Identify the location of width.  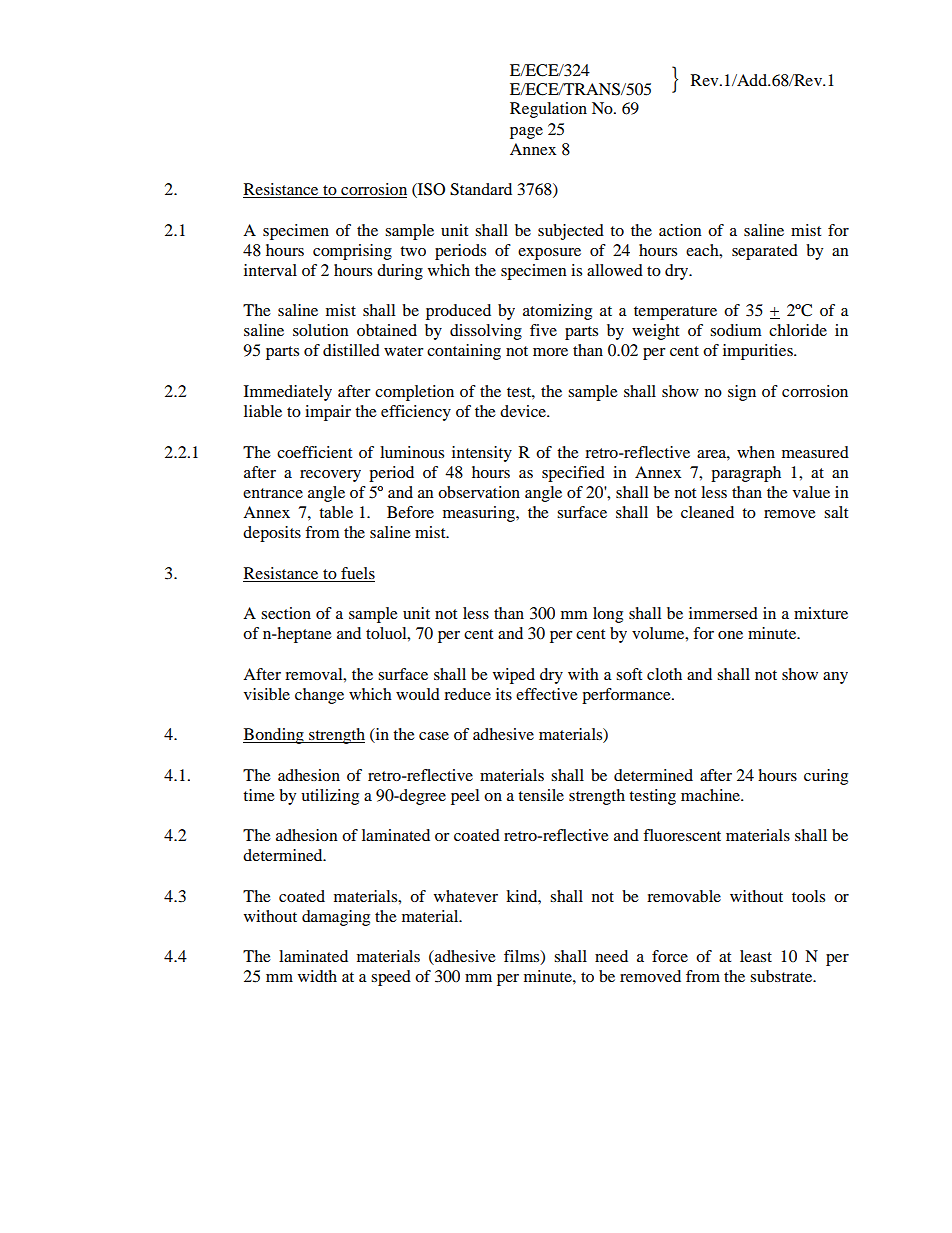
(317, 976).
